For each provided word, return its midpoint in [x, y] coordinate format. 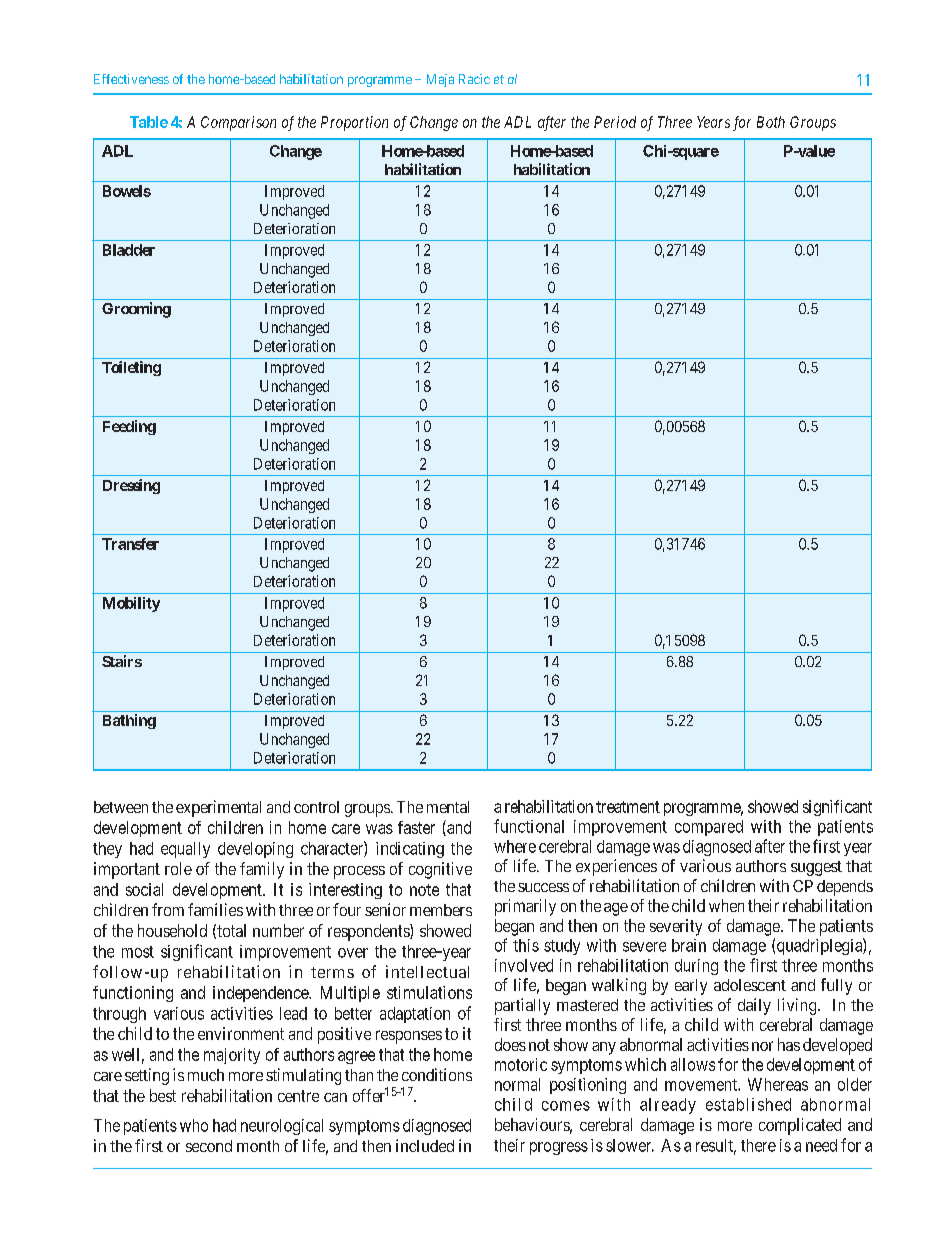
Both [771, 122]
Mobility [131, 604]
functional [529, 826]
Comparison [238, 123]
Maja [440, 80]
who [194, 1125]
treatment [628, 807]
